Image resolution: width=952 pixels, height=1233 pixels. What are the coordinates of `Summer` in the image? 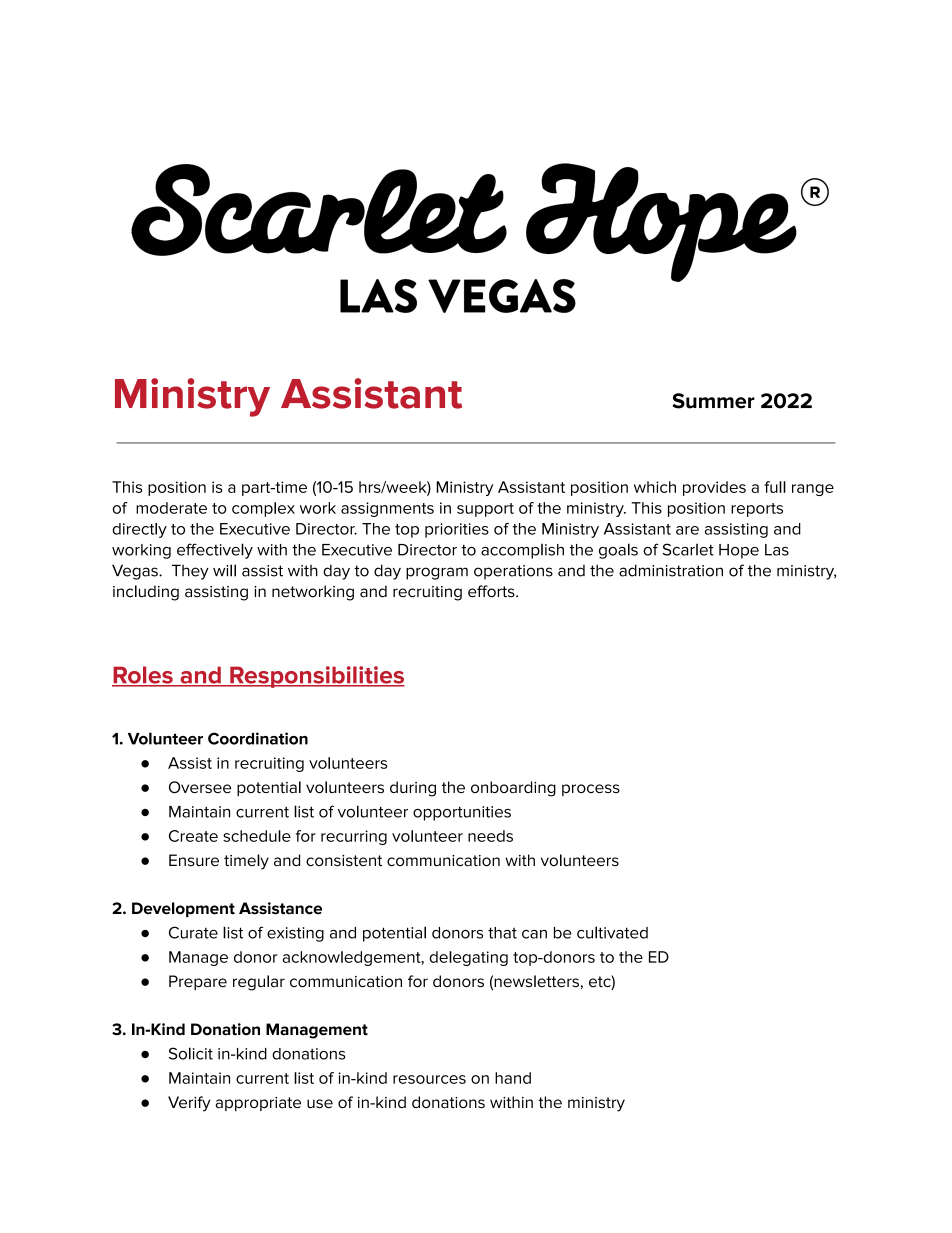 It's located at (713, 401).
